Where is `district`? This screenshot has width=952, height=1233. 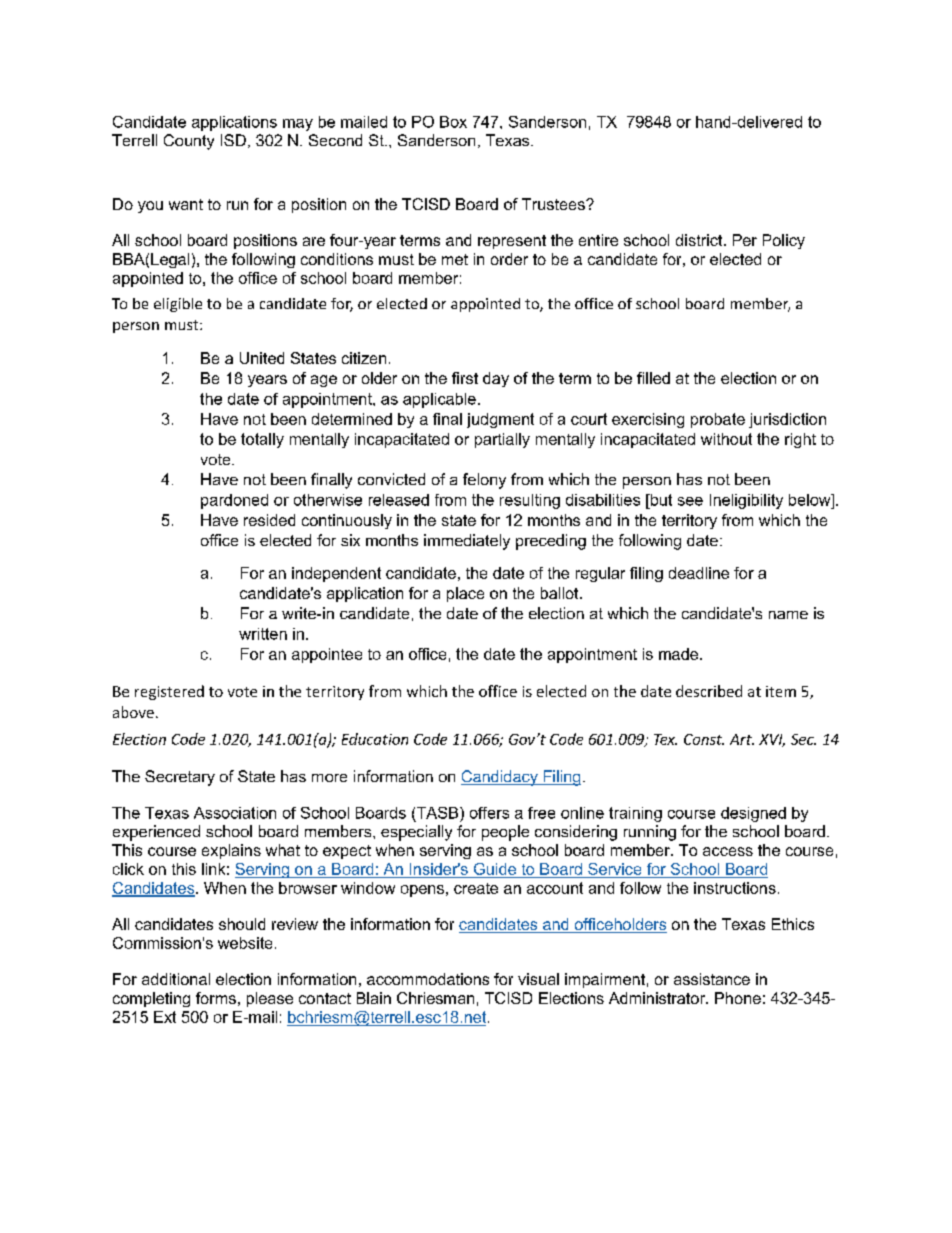
district is located at coordinates (700, 240).
